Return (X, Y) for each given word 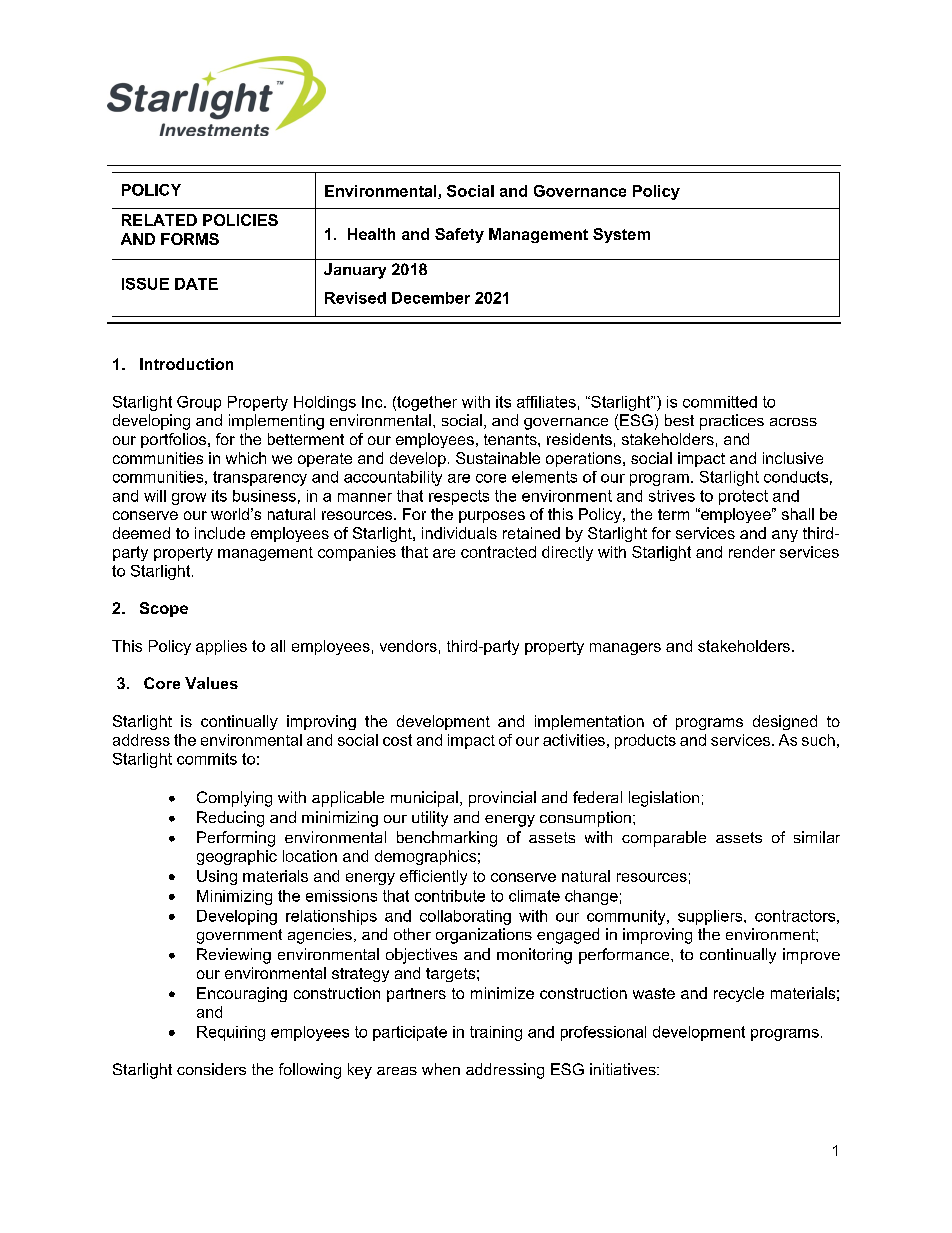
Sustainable (498, 458)
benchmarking (447, 839)
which (246, 458)
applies (221, 647)
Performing (236, 839)
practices (732, 422)
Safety (459, 235)
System (621, 235)
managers (625, 649)
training (496, 1033)
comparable (664, 839)
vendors (408, 646)
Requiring (231, 1033)
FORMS (190, 239)
